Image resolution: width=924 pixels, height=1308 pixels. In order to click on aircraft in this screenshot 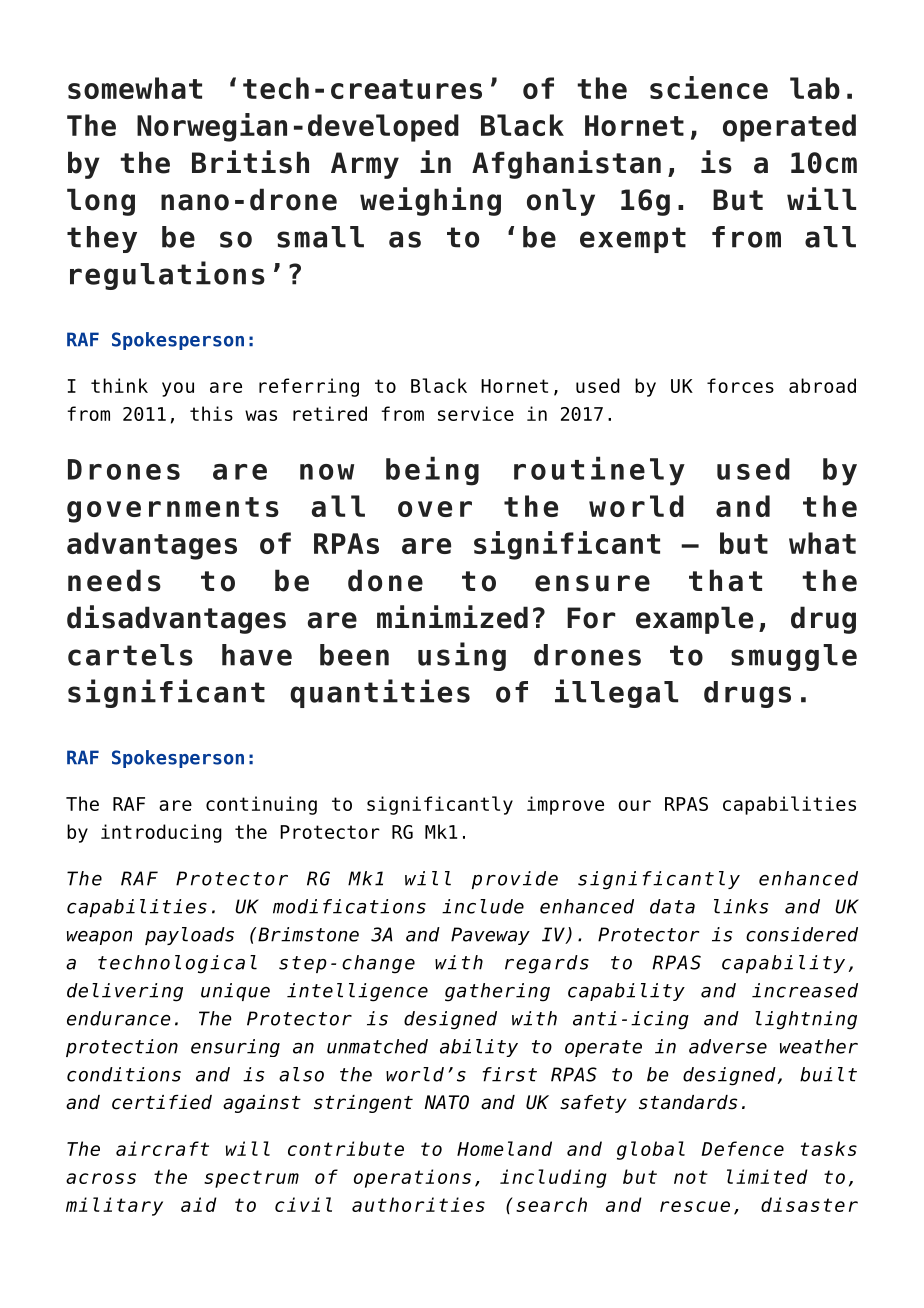, I will do `click(162, 1148)`.
